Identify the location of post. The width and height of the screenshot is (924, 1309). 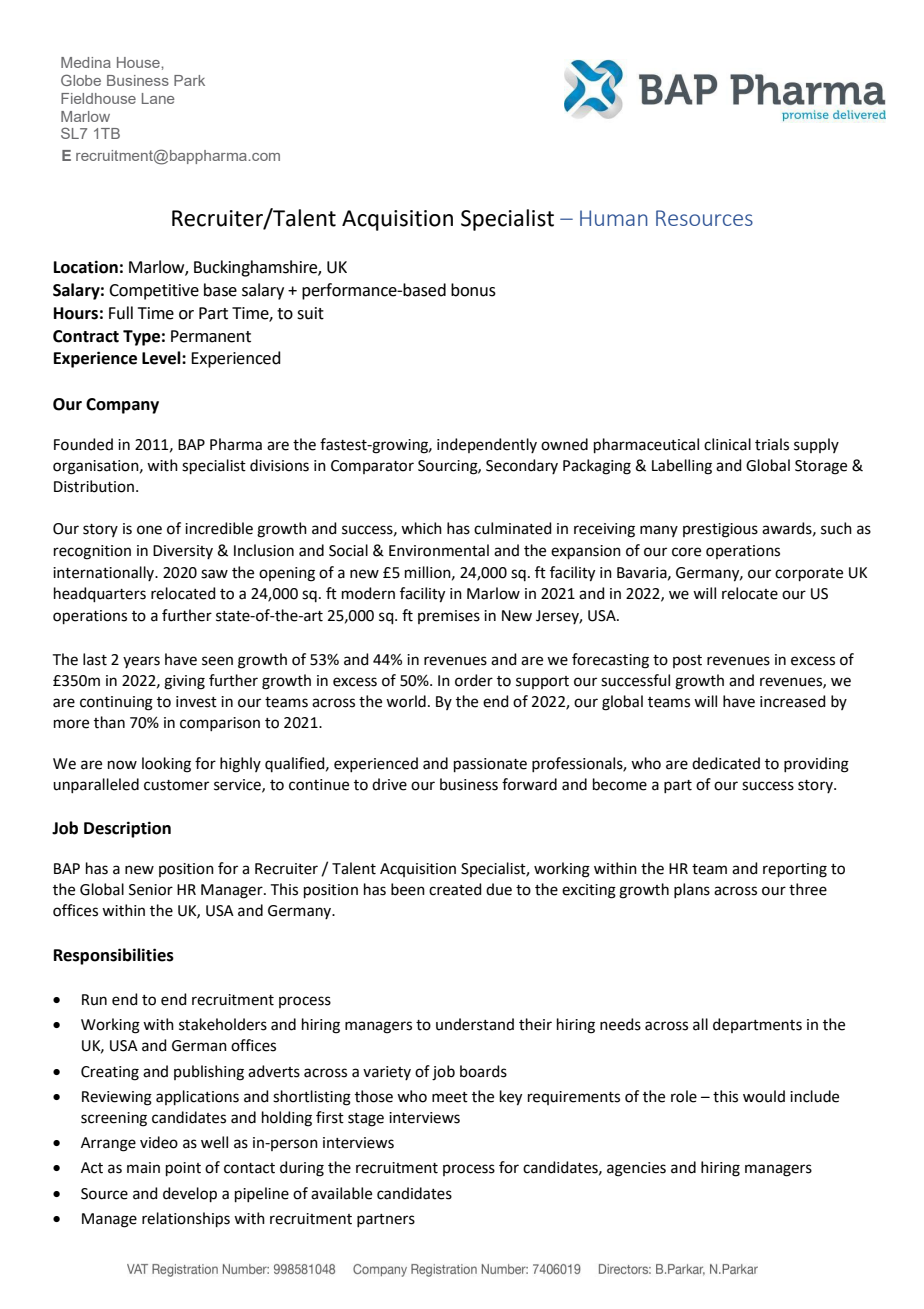
(687, 661).
